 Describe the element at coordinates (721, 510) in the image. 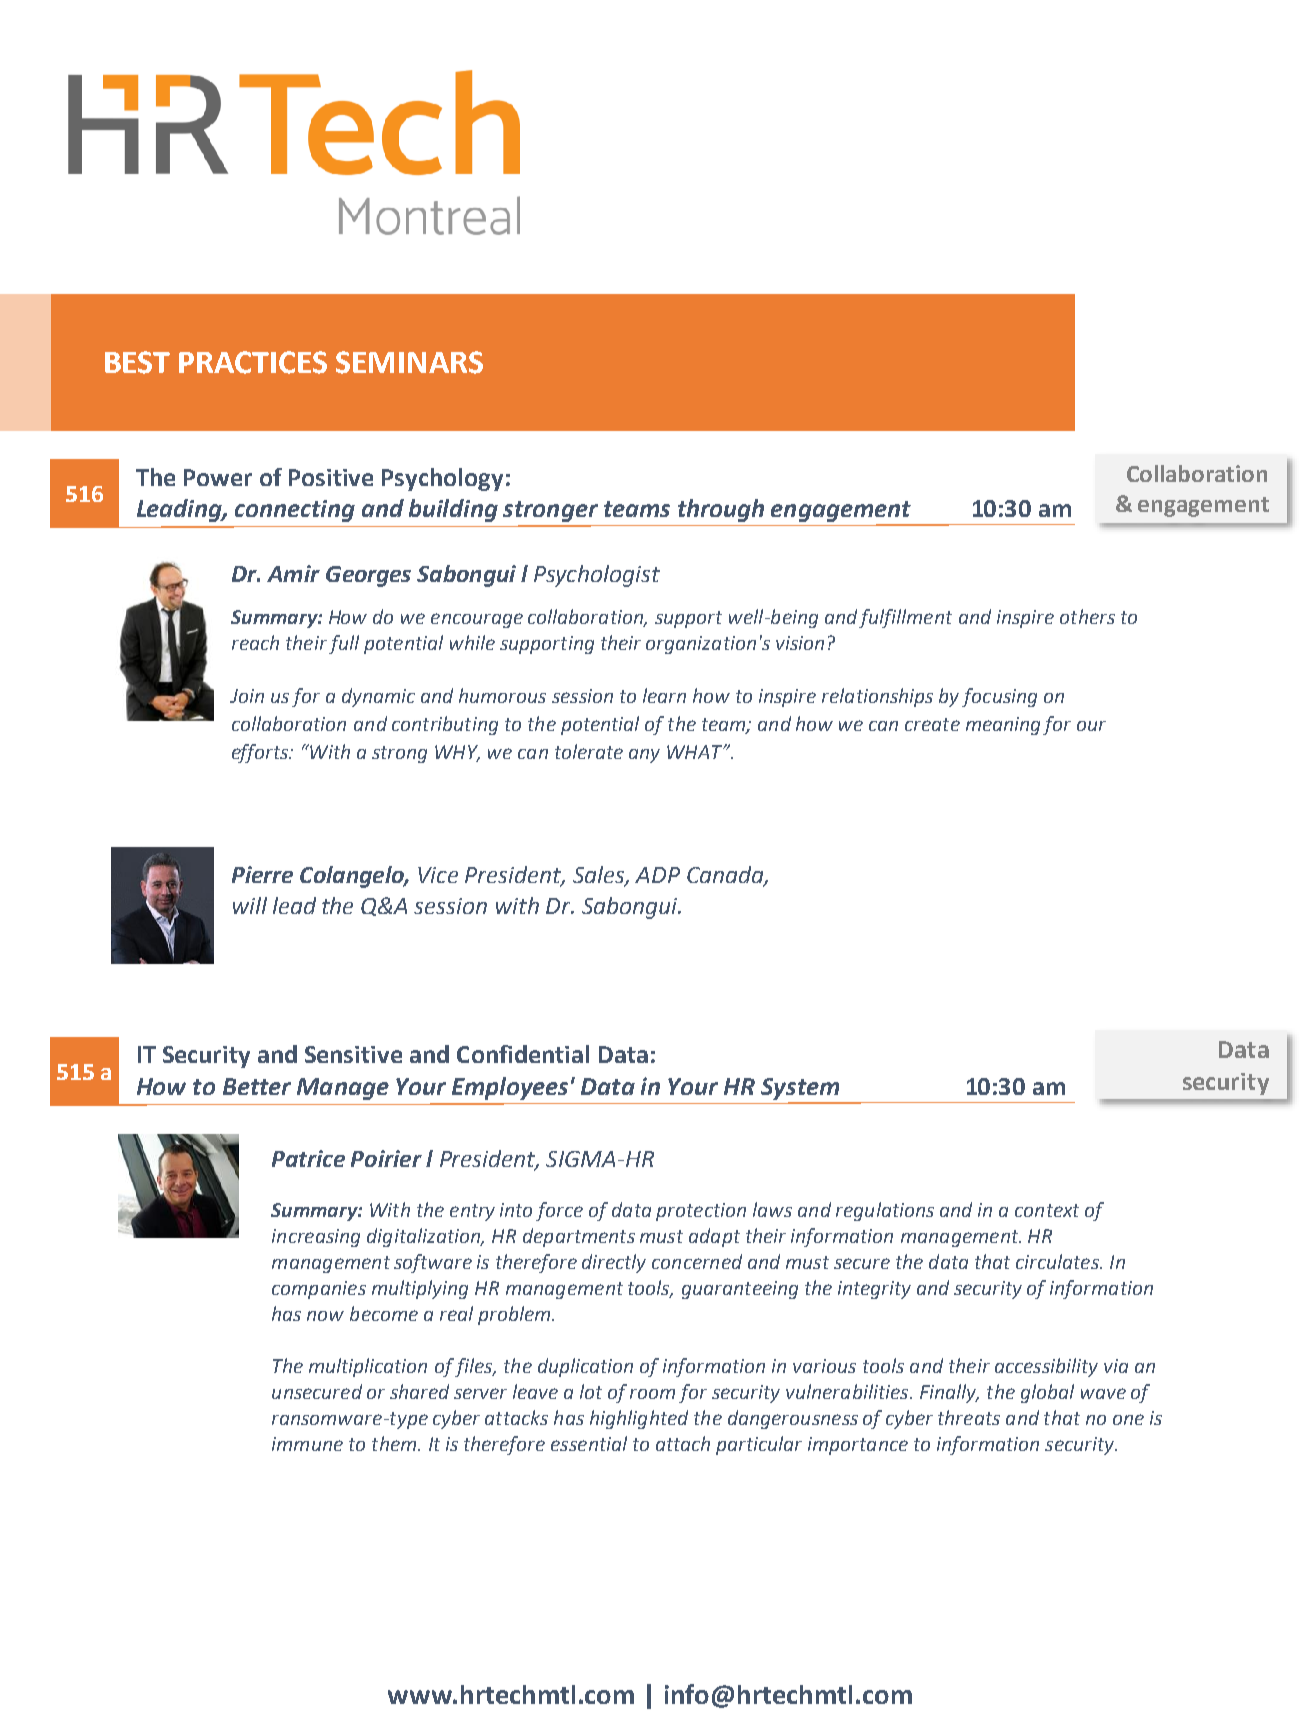

I see `through` at that location.
